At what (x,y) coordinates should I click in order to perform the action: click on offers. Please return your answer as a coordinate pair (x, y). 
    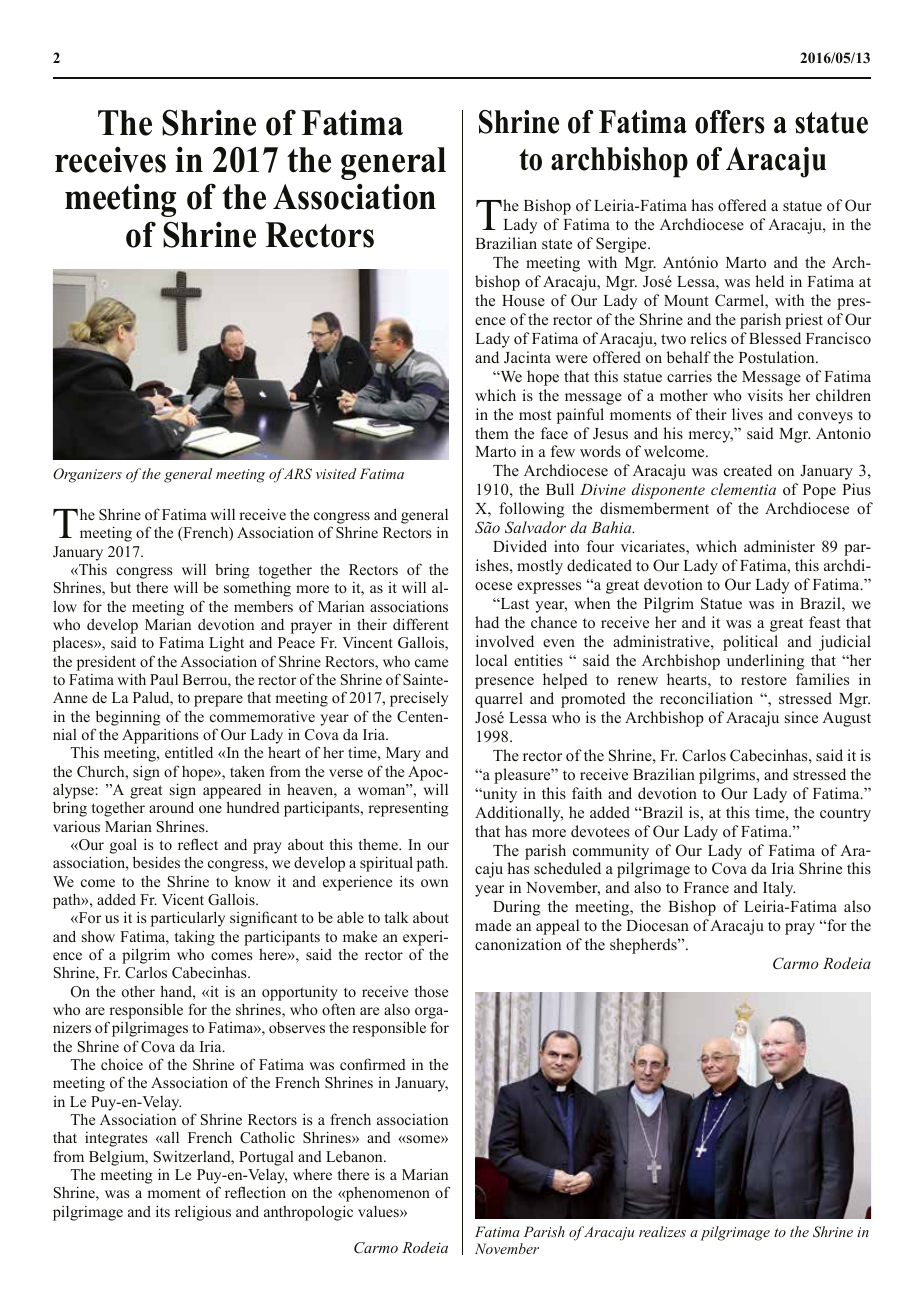
    Looking at the image, I should click on (730, 122).
